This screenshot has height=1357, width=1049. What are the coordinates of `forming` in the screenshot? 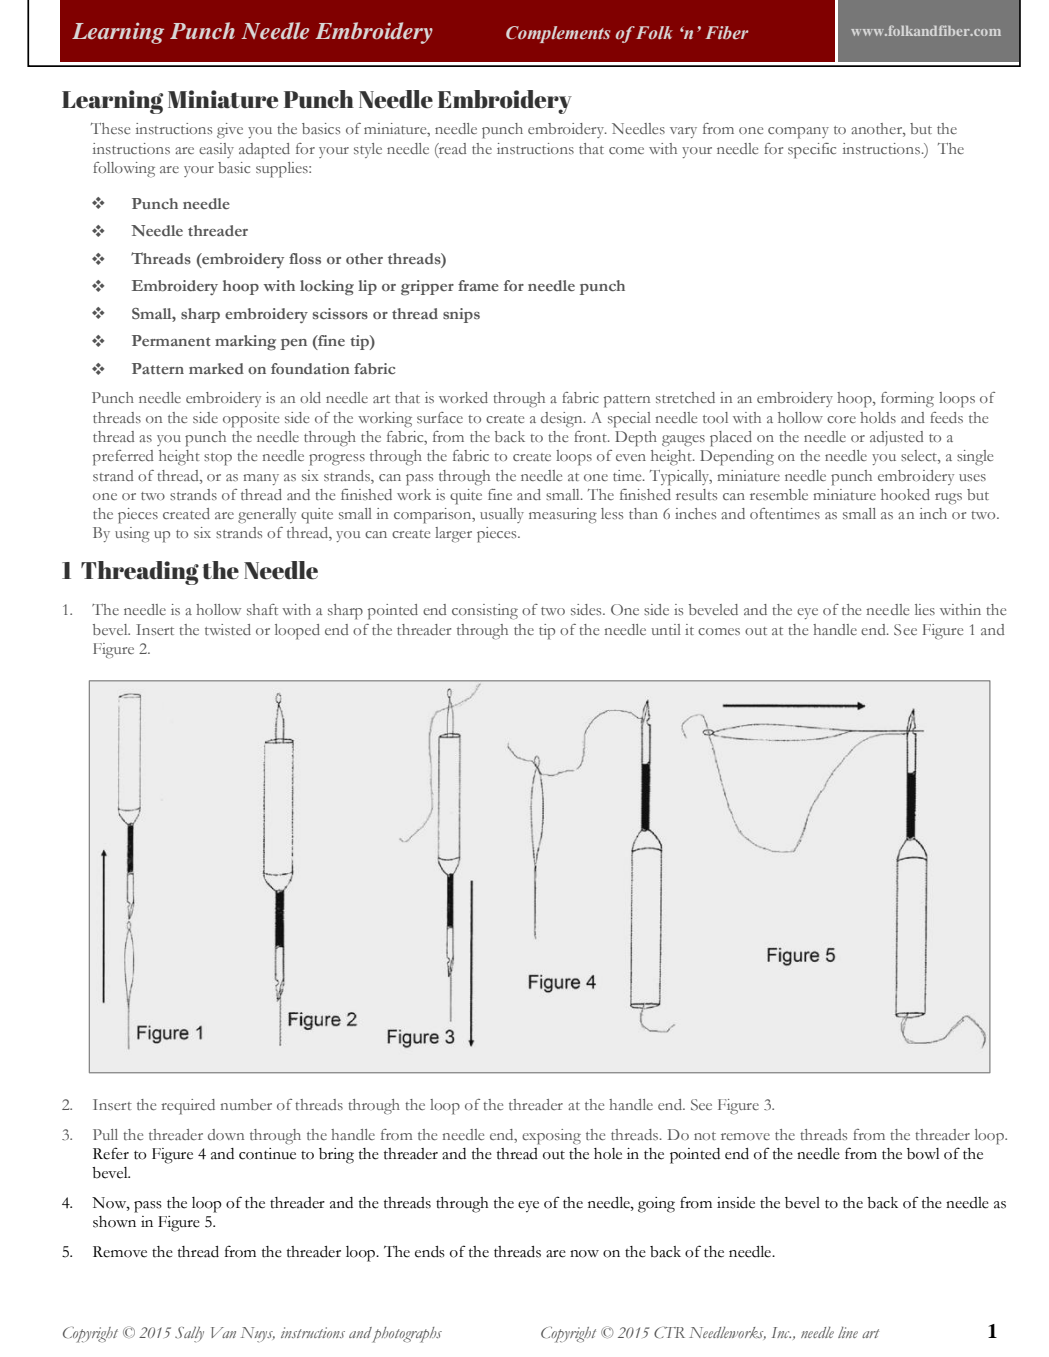 It's located at (907, 400).
